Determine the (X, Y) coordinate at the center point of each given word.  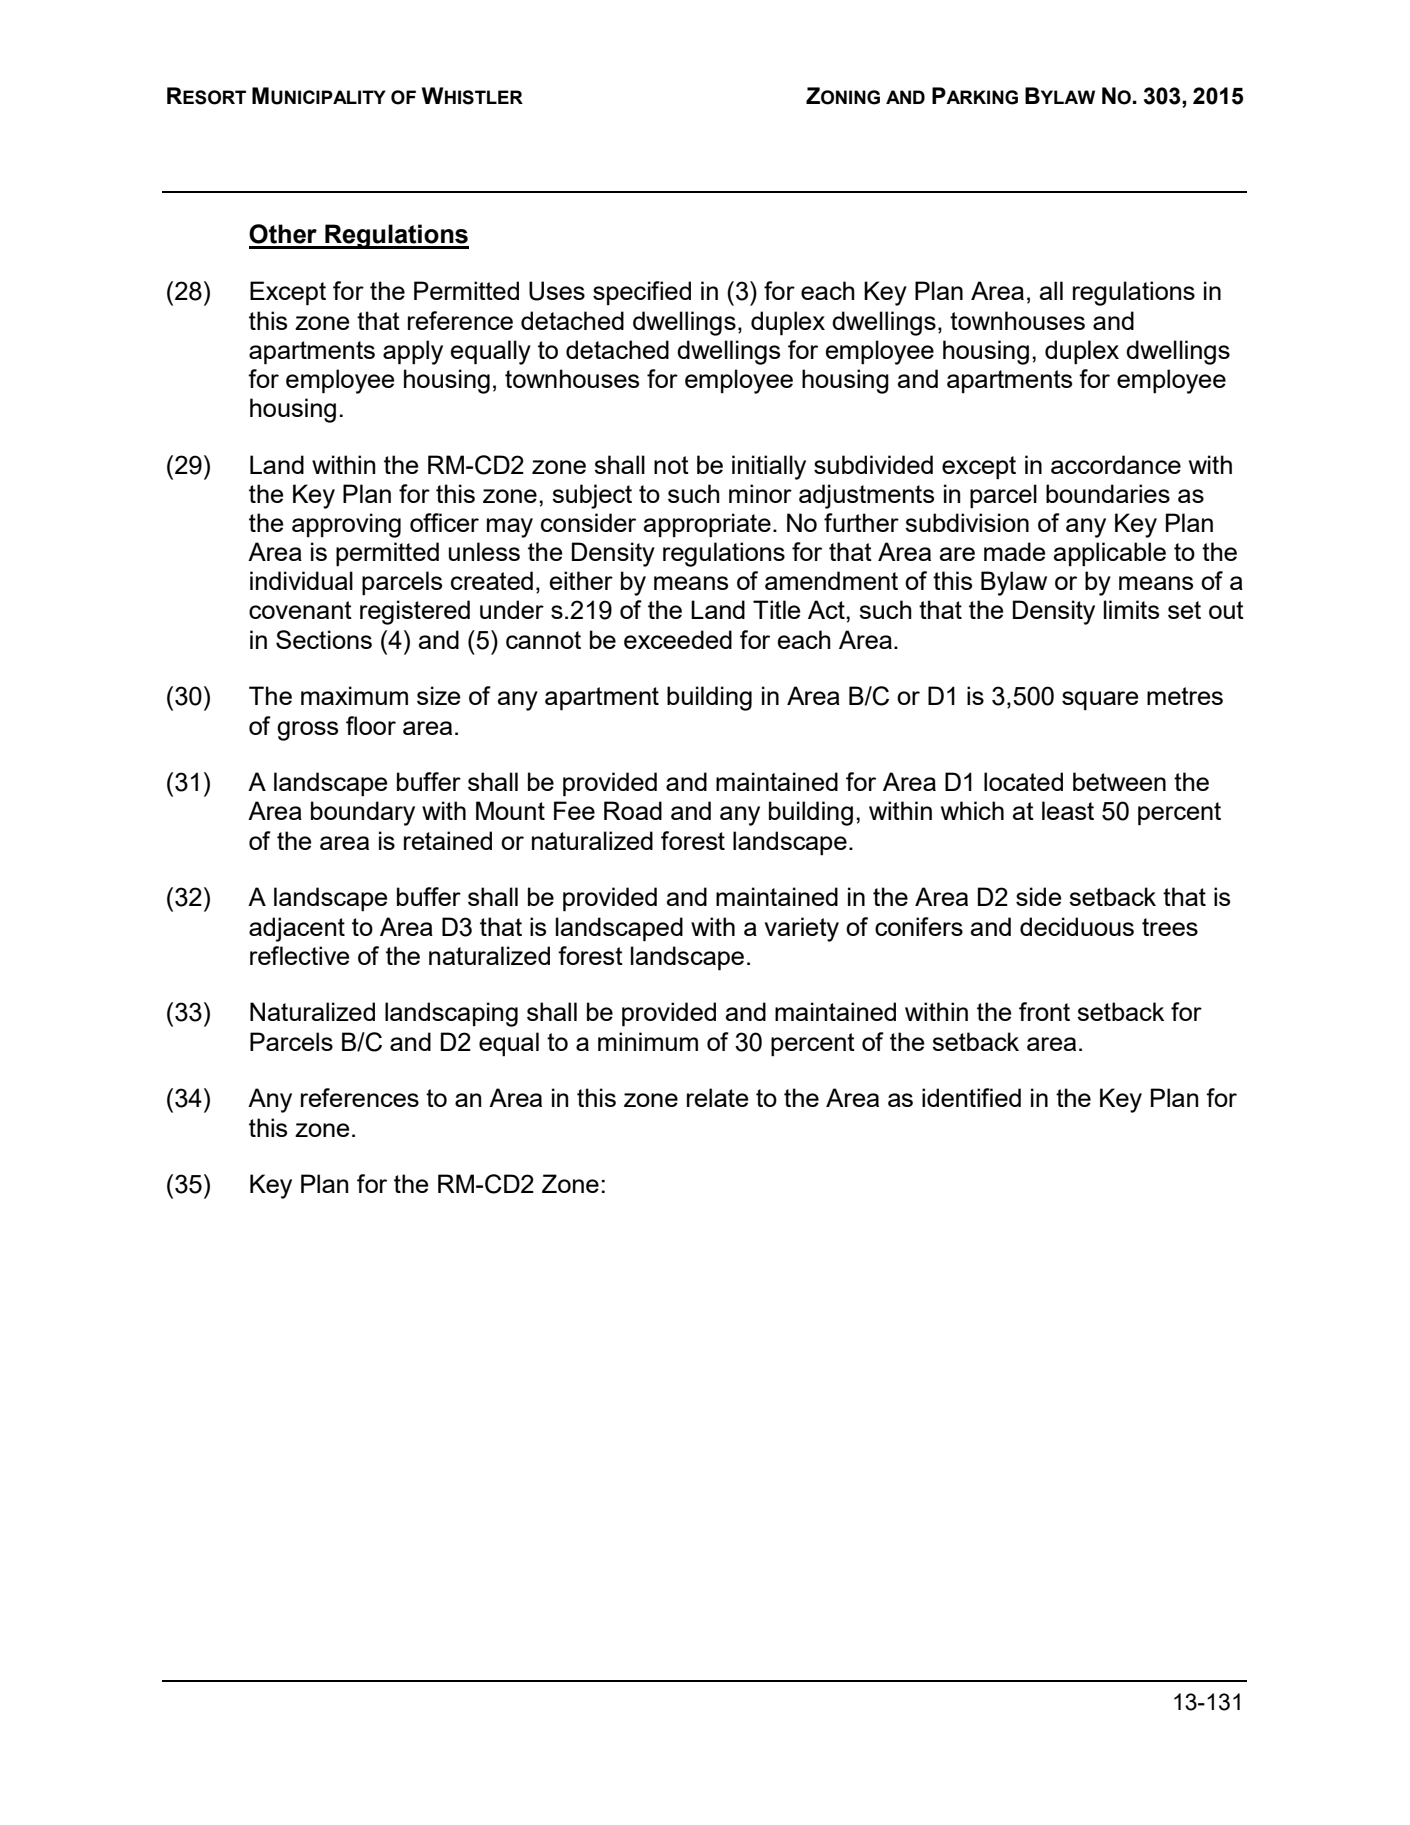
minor (760, 493)
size (439, 695)
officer (444, 522)
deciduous (1077, 926)
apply (413, 352)
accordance (1116, 464)
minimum (648, 1041)
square (1100, 701)
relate (718, 1097)
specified (642, 293)
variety (802, 929)
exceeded (678, 639)
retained (448, 840)
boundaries (1108, 493)
